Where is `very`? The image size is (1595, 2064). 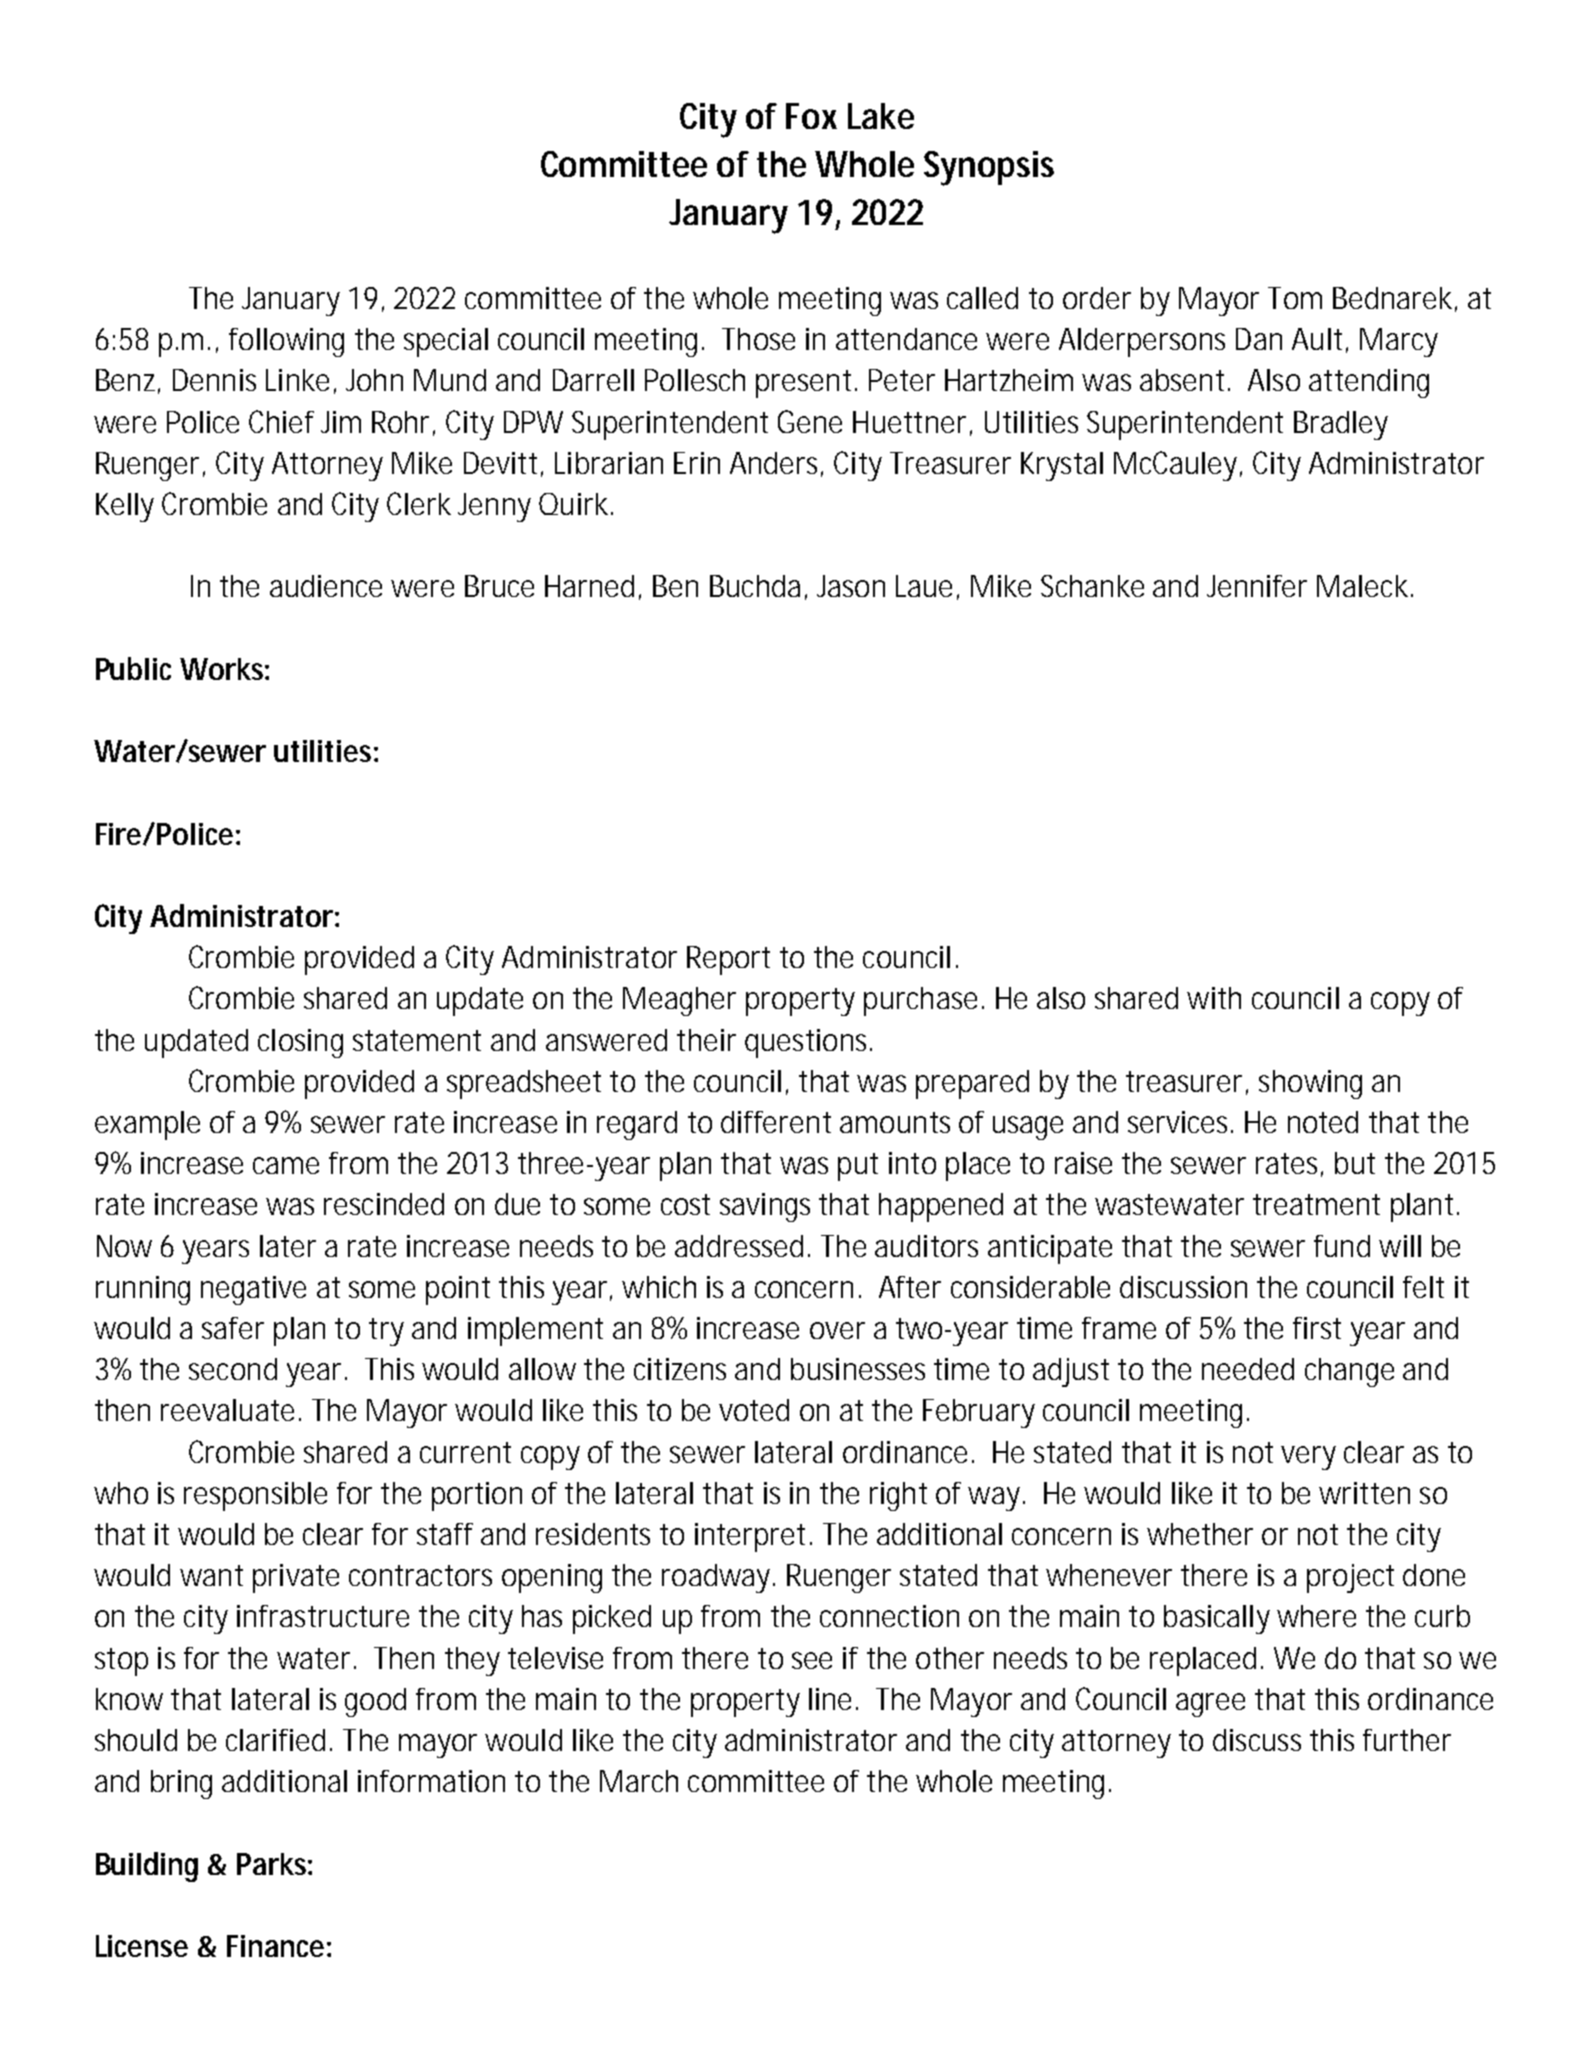
very is located at coordinates (1308, 1458).
